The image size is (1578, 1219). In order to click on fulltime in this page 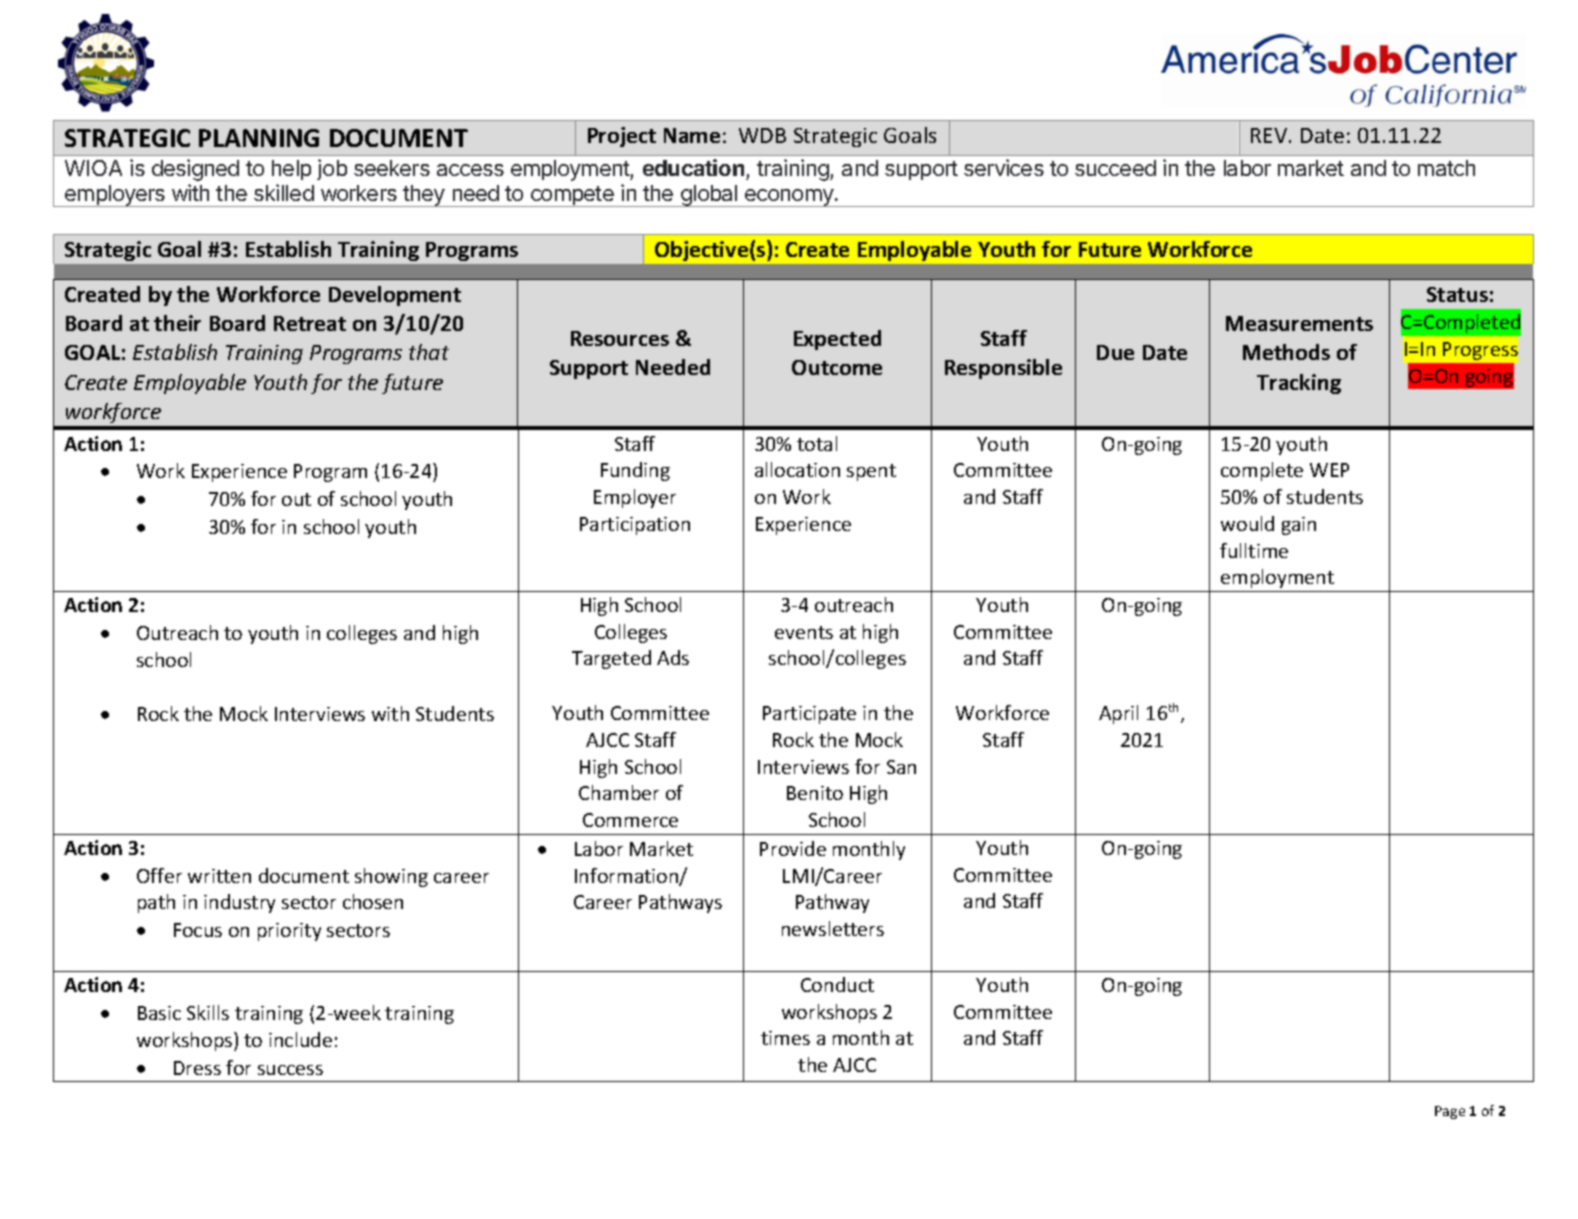, I will do `click(1254, 550)`.
